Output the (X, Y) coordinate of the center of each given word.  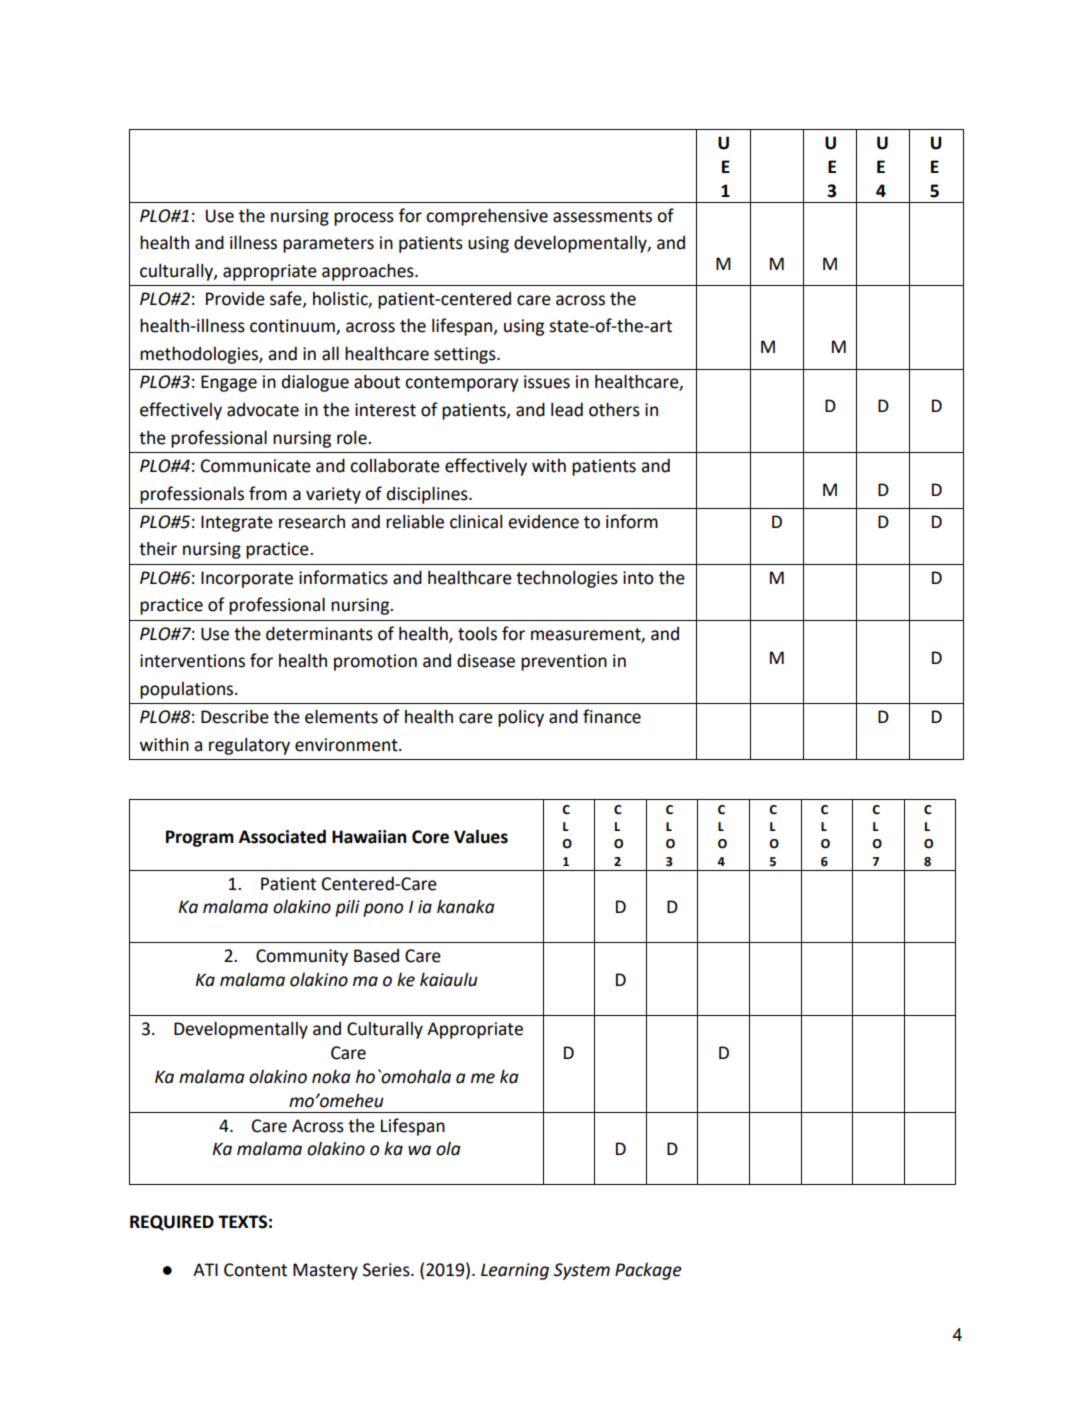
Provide (235, 299)
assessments (602, 216)
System (581, 1271)
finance (612, 716)
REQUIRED (172, 1223)
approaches (369, 272)
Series (387, 1270)
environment (347, 745)
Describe (235, 717)
